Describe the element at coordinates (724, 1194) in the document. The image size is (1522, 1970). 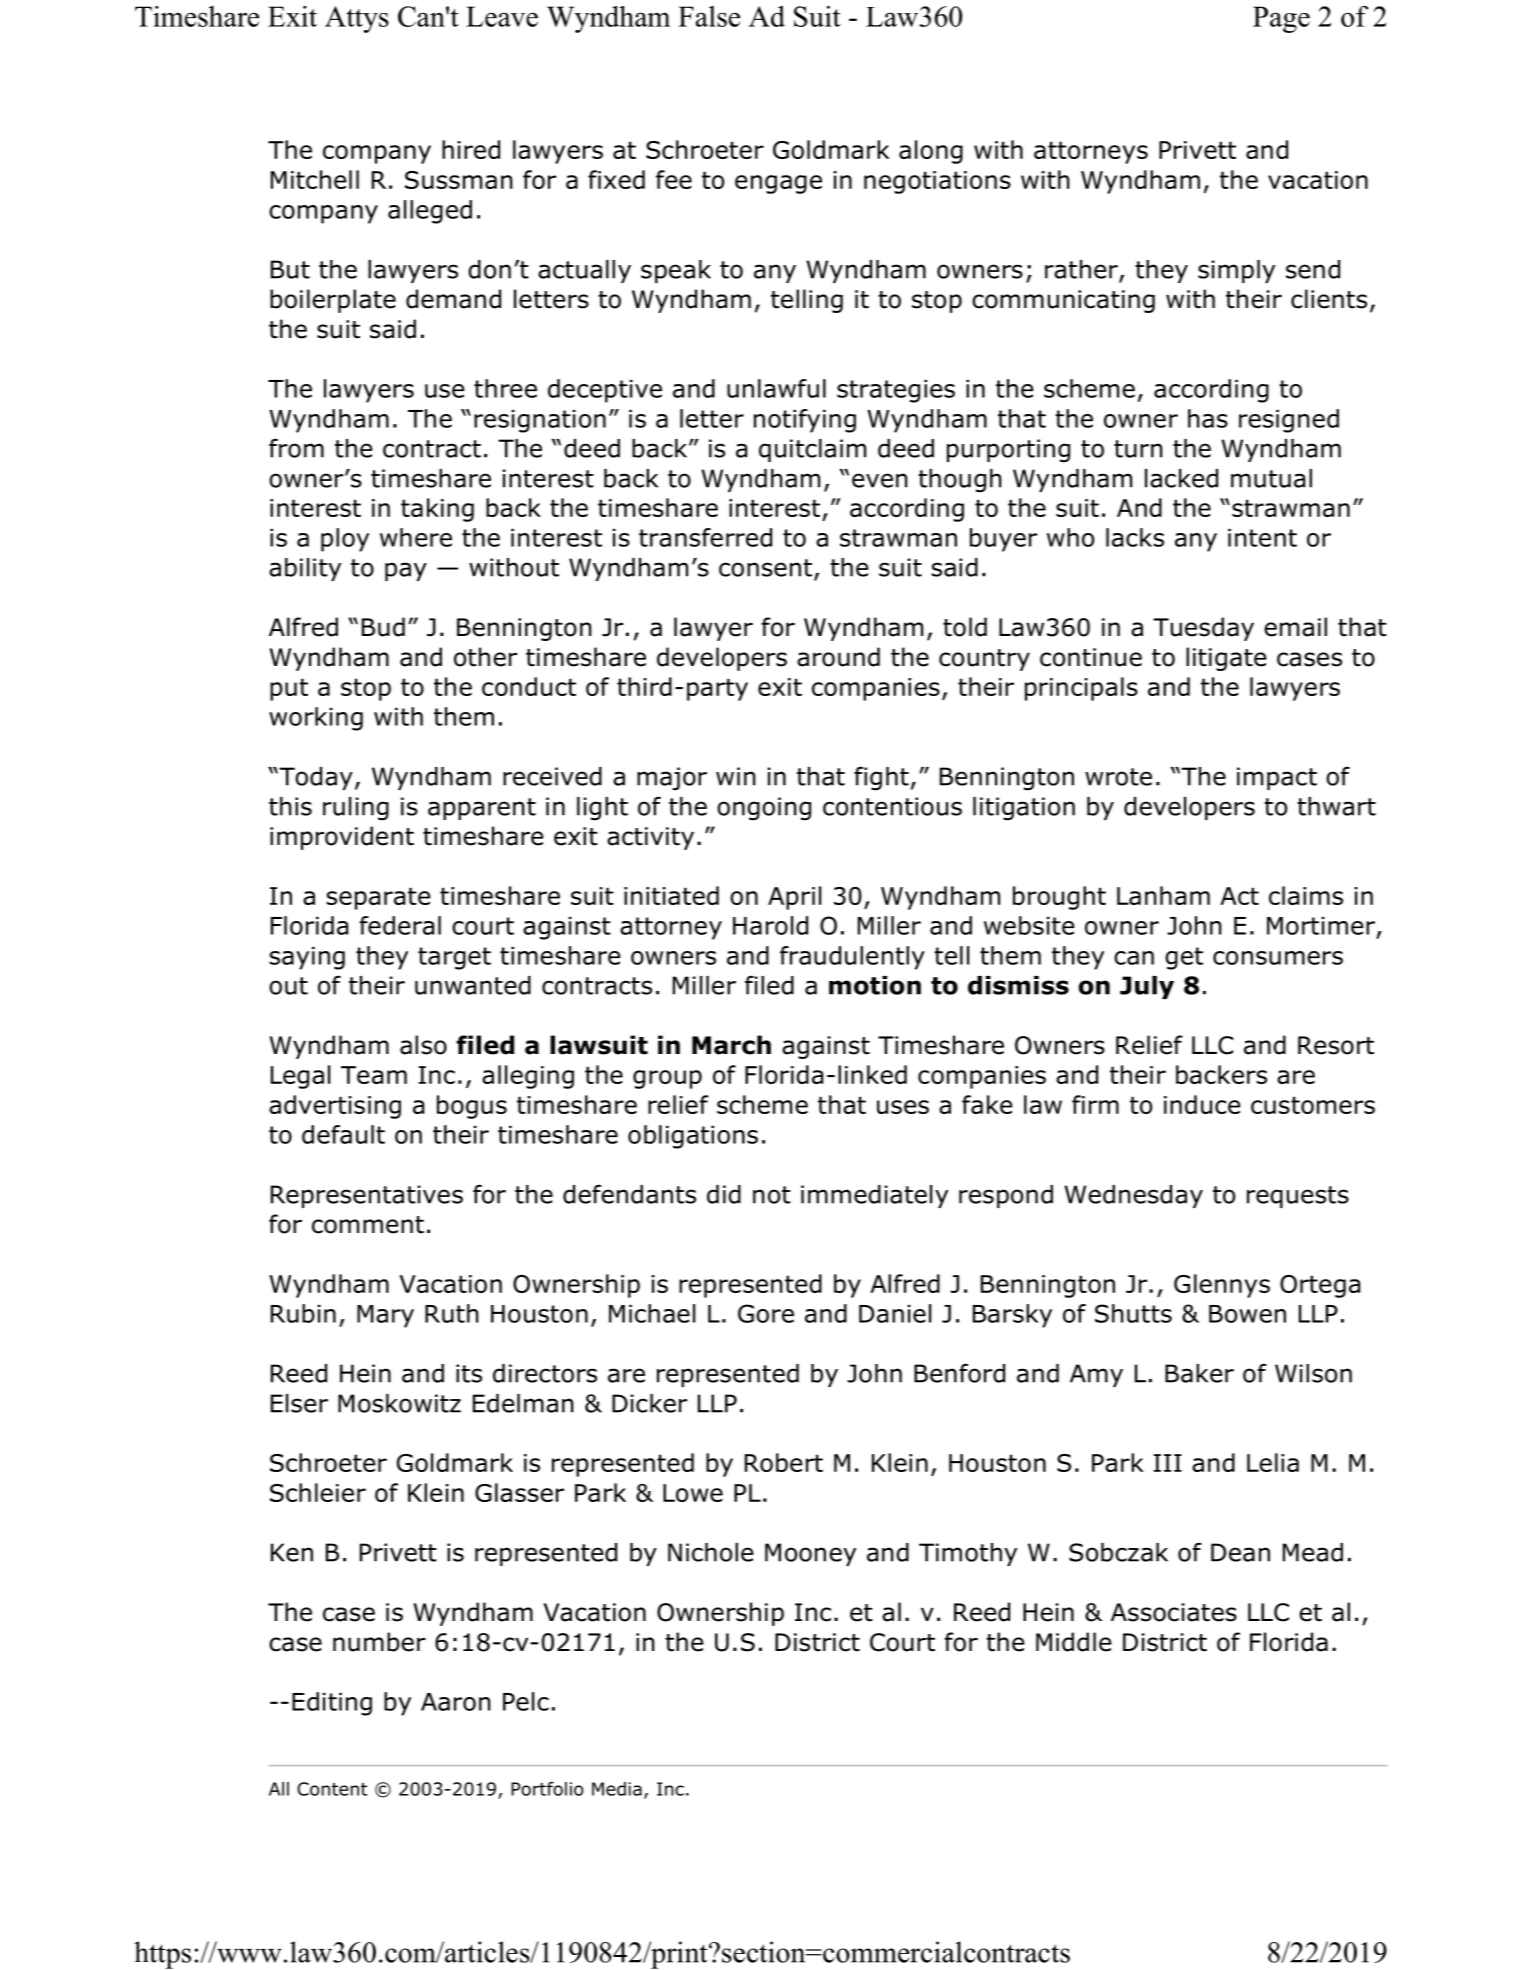
I see `did` at that location.
